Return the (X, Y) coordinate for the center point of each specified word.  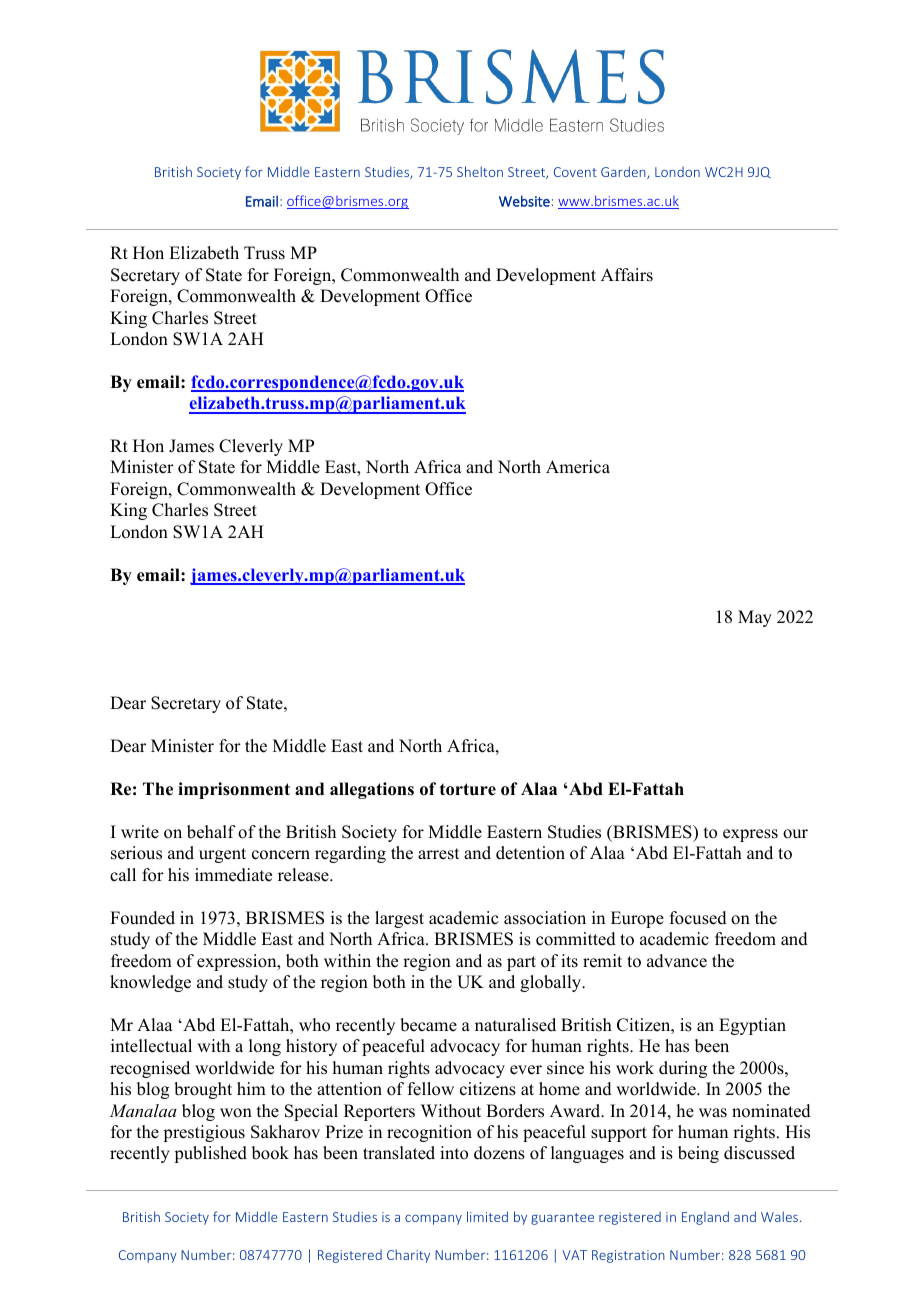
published (210, 1154)
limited (487, 1216)
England (705, 1218)
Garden (624, 172)
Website (524, 201)
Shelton (480, 171)
